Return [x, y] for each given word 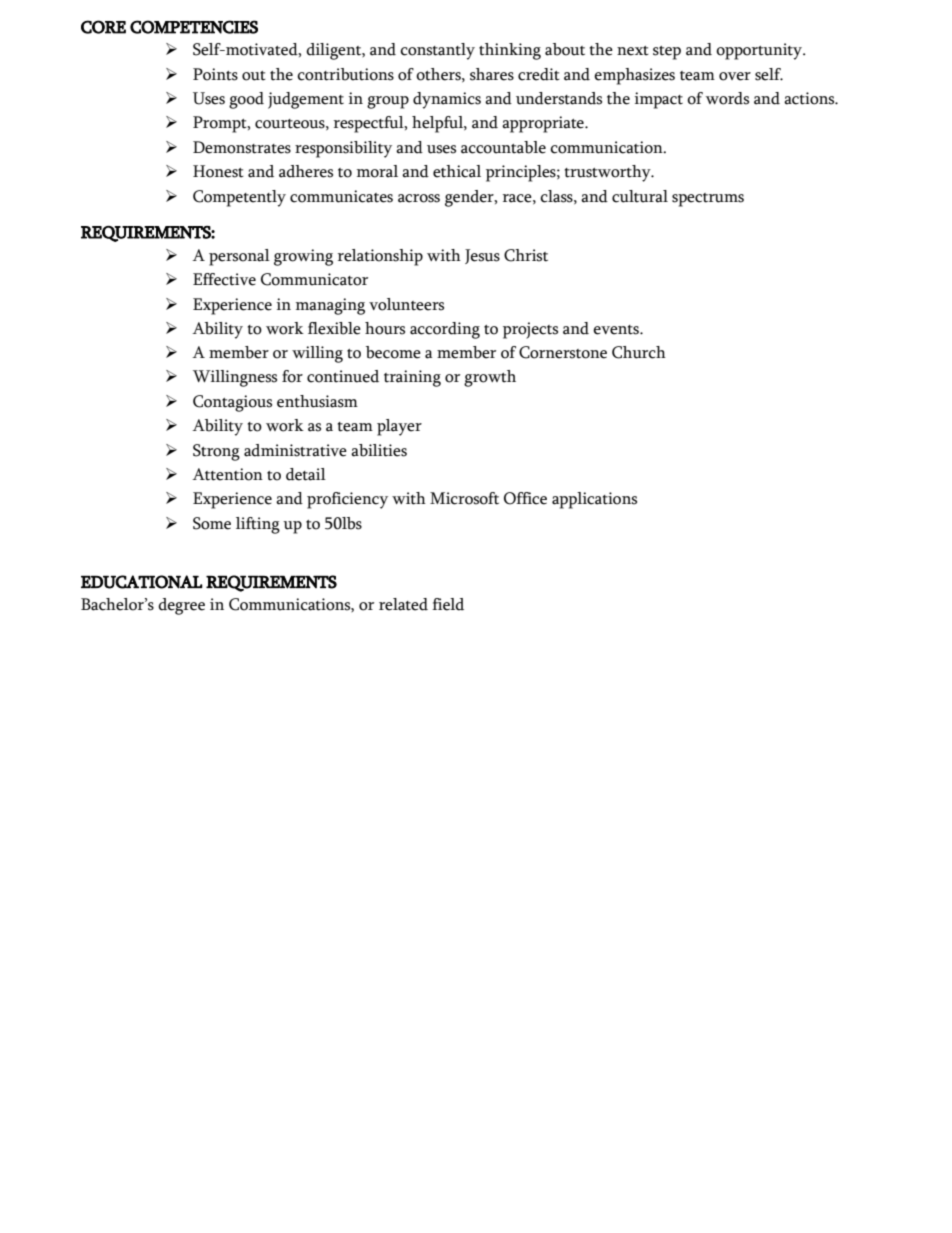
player [399, 427]
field [448, 604]
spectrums [708, 200]
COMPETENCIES [194, 27]
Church [639, 352]
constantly [437, 51]
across [419, 198]
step [667, 53]
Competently [239, 198]
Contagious [232, 403]
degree [181, 606]
